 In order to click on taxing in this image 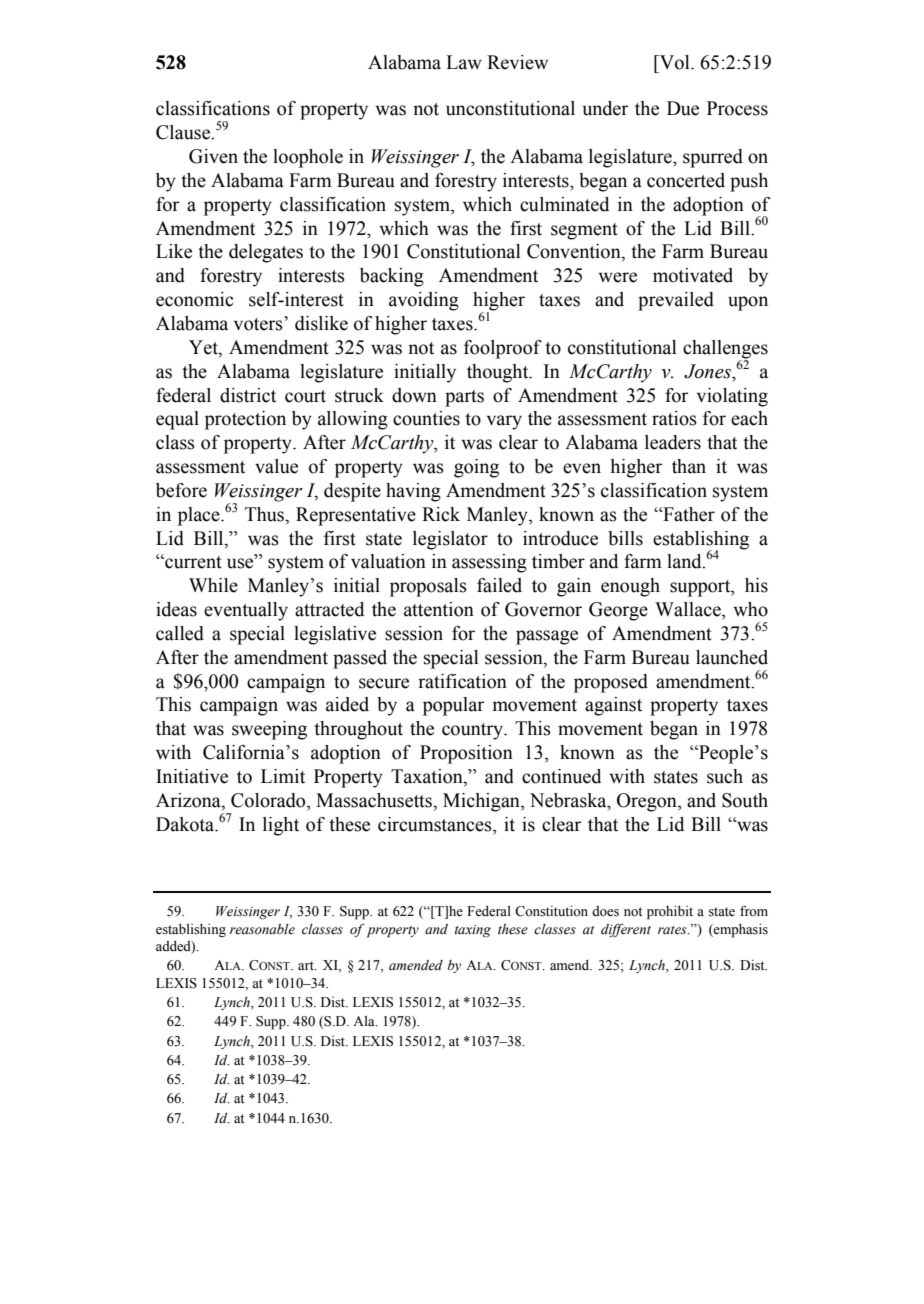, I will do `click(473, 931)`.
